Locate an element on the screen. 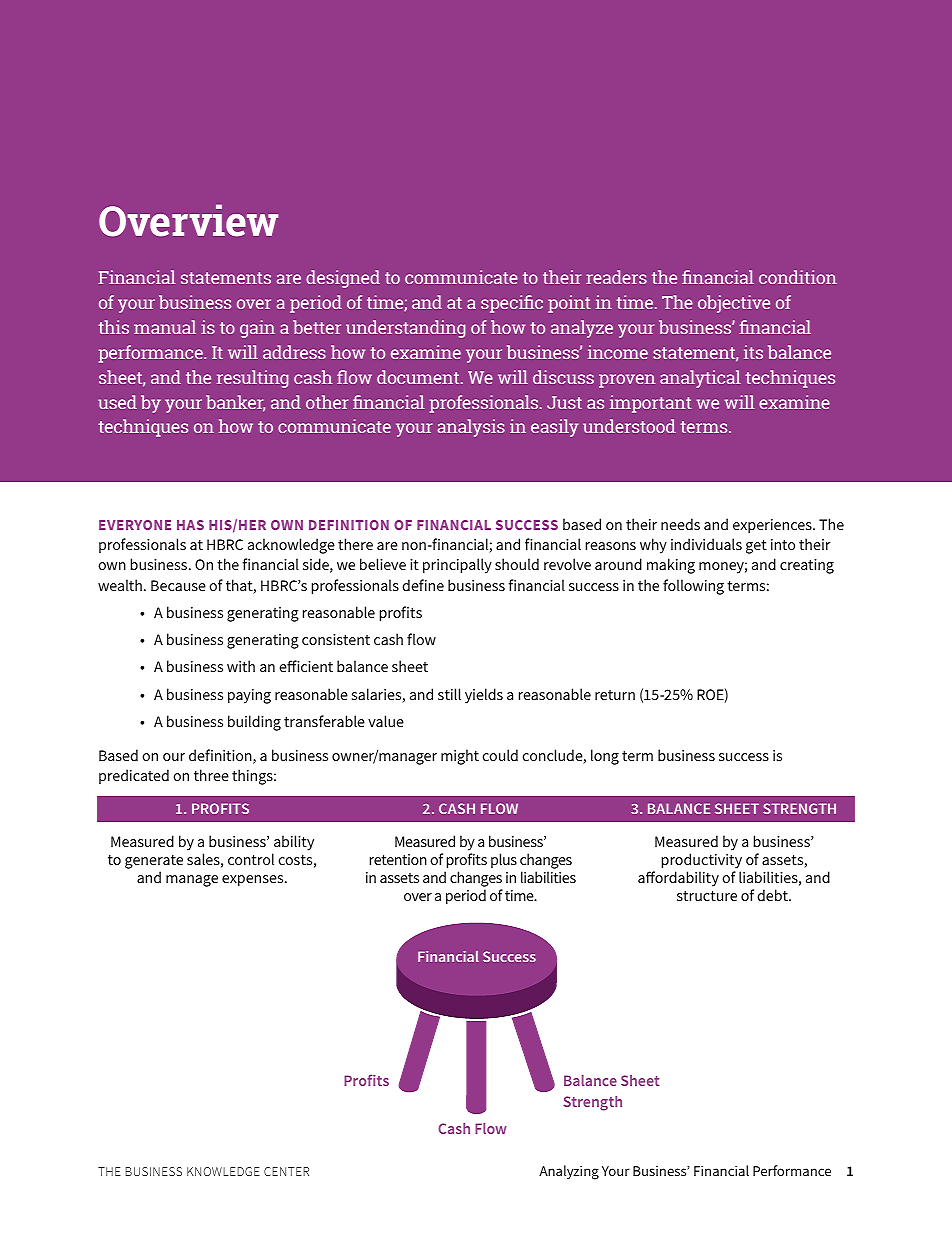 The height and width of the screenshot is (1233, 952). return is located at coordinates (615, 695).
